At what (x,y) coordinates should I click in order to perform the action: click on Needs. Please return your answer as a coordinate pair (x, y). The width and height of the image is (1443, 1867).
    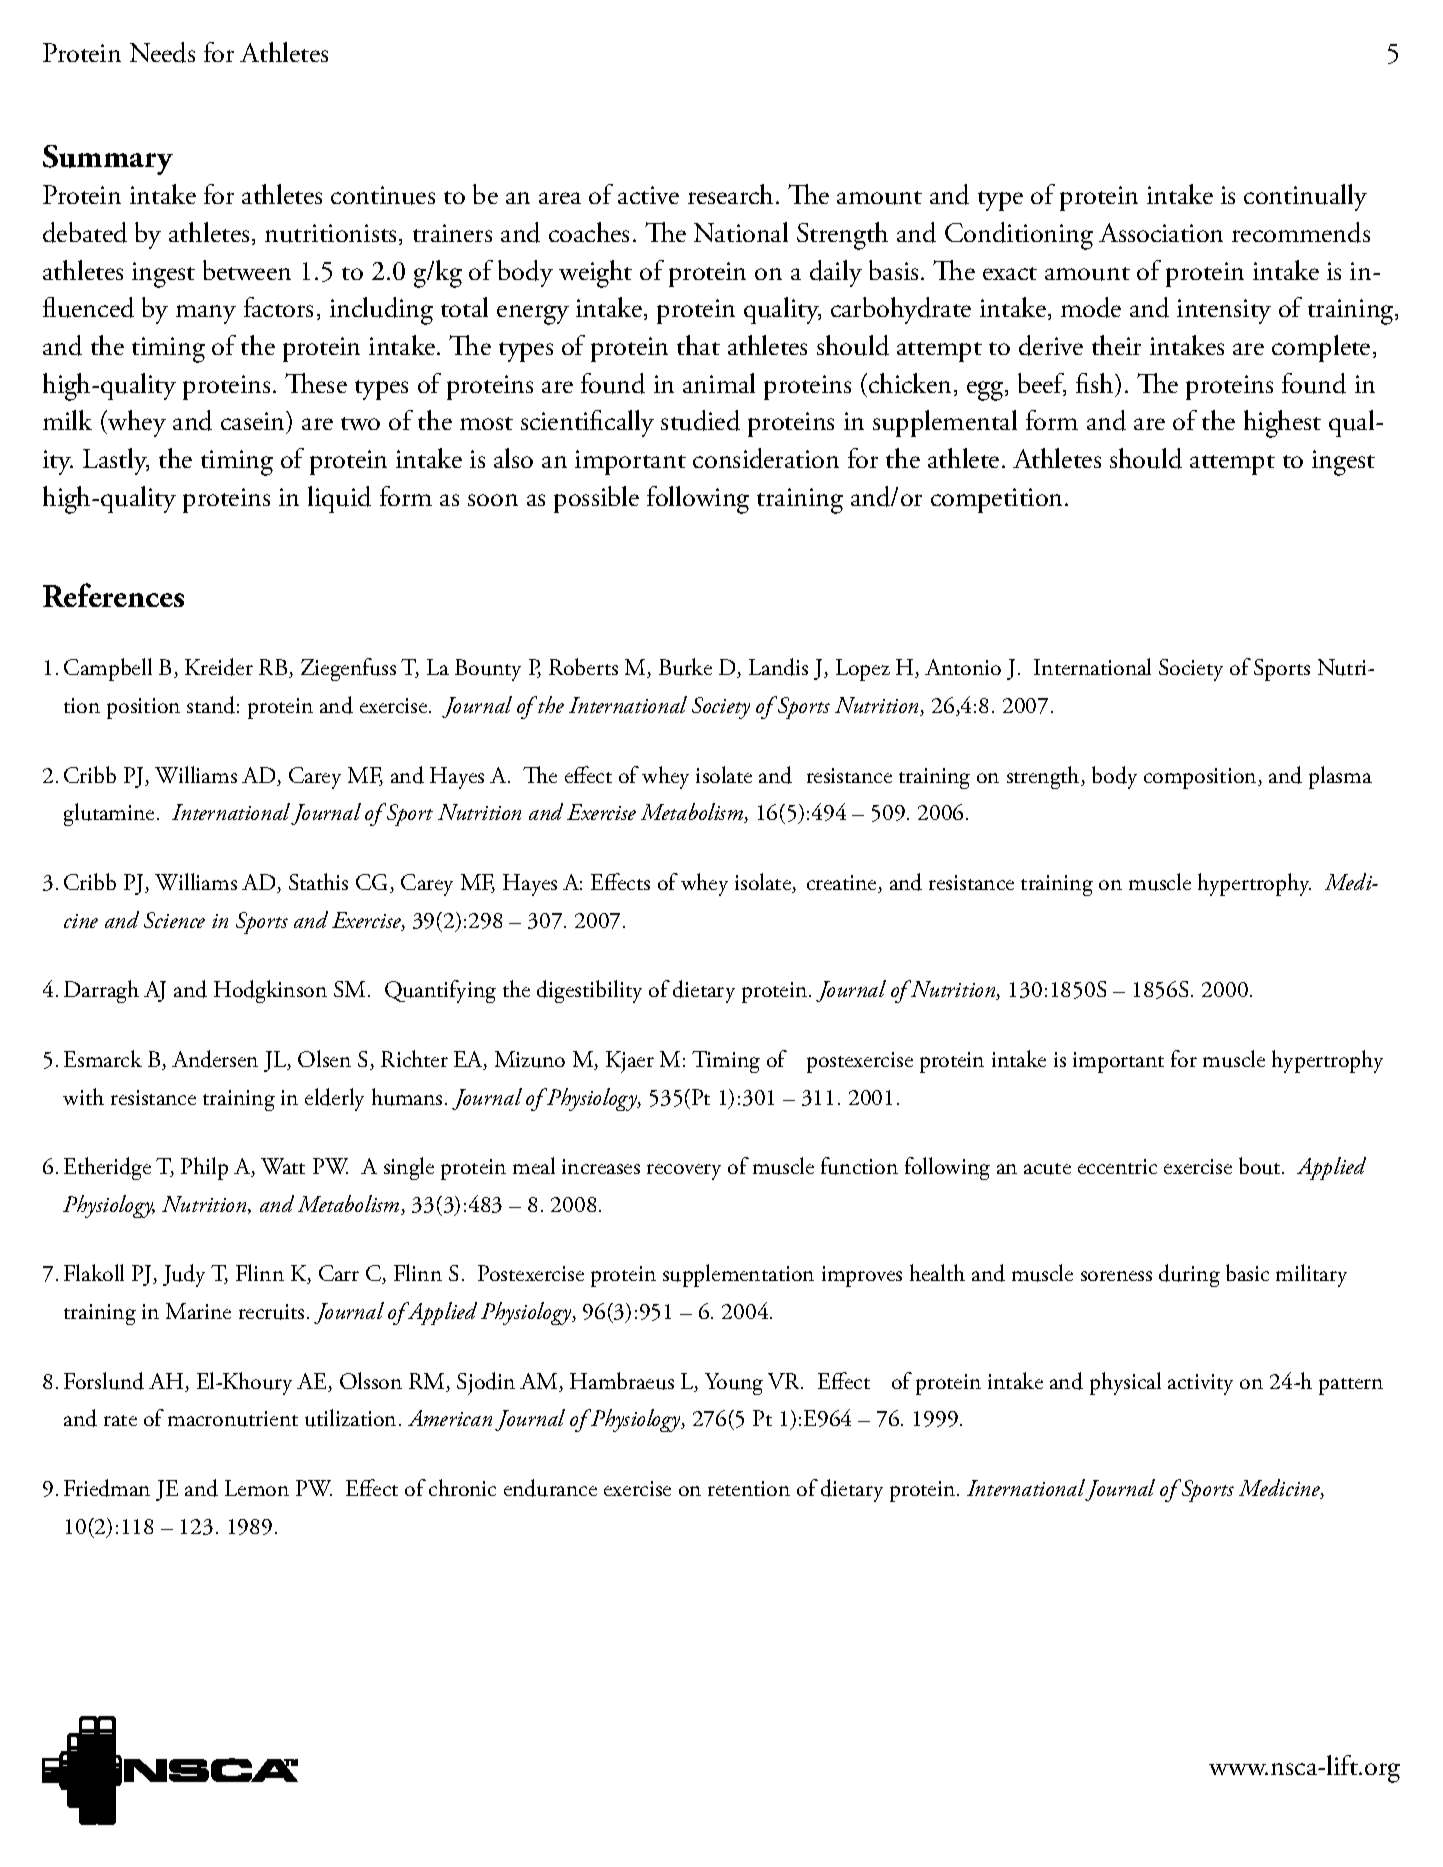
    Looking at the image, I should click on (162, 52).
